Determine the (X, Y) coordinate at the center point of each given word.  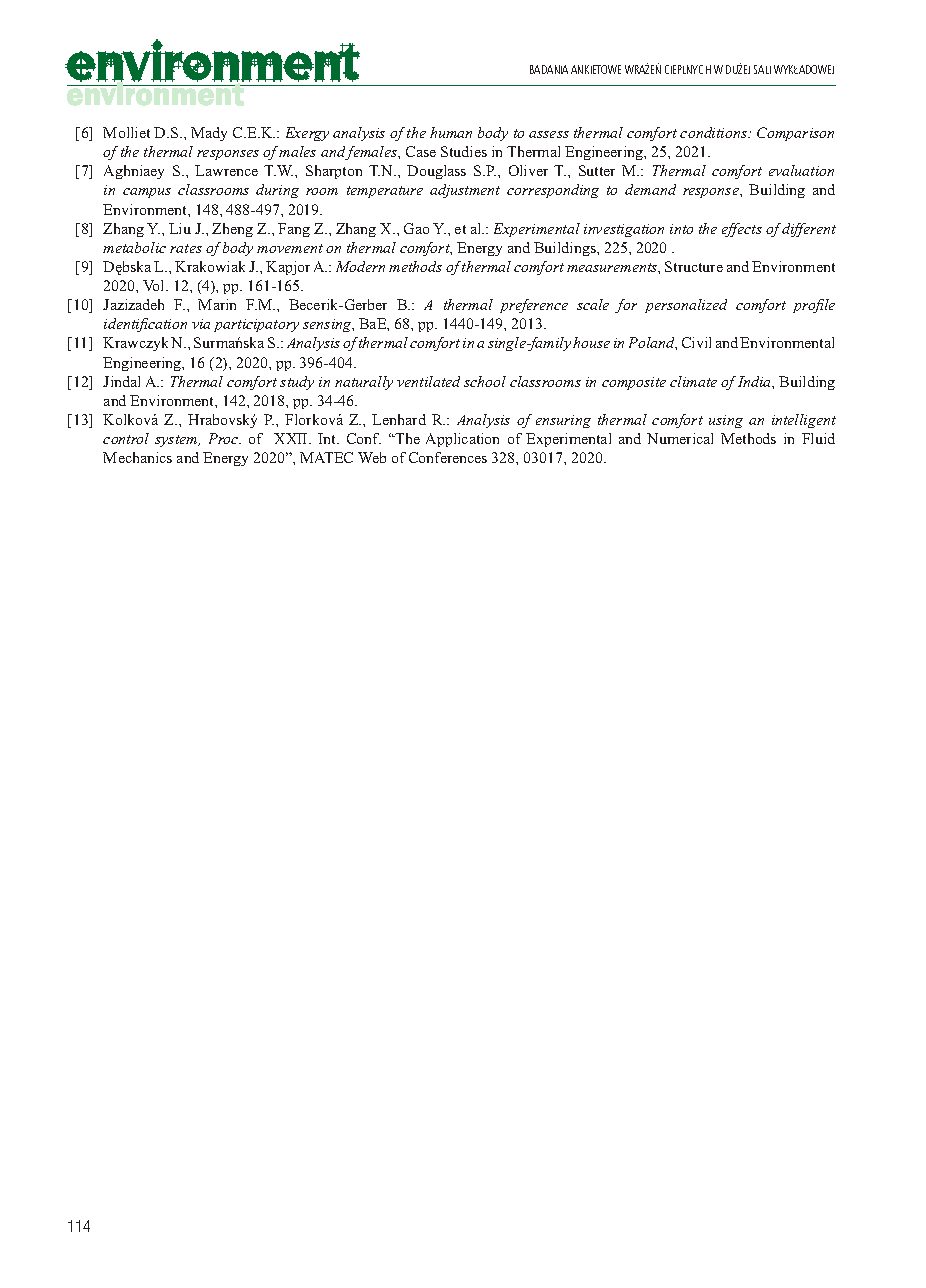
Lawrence (226, 170)
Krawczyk (135, 344)
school (485, 381)
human (451, 132)
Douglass (436, 172)
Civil (696, 342)
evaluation (801, 170)
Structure (694, 266)
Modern (360, 266)
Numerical (680, 438)
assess (549, 134)
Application (462, 440)
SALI (762, 69)
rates (186, 248)
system (177, 441)
